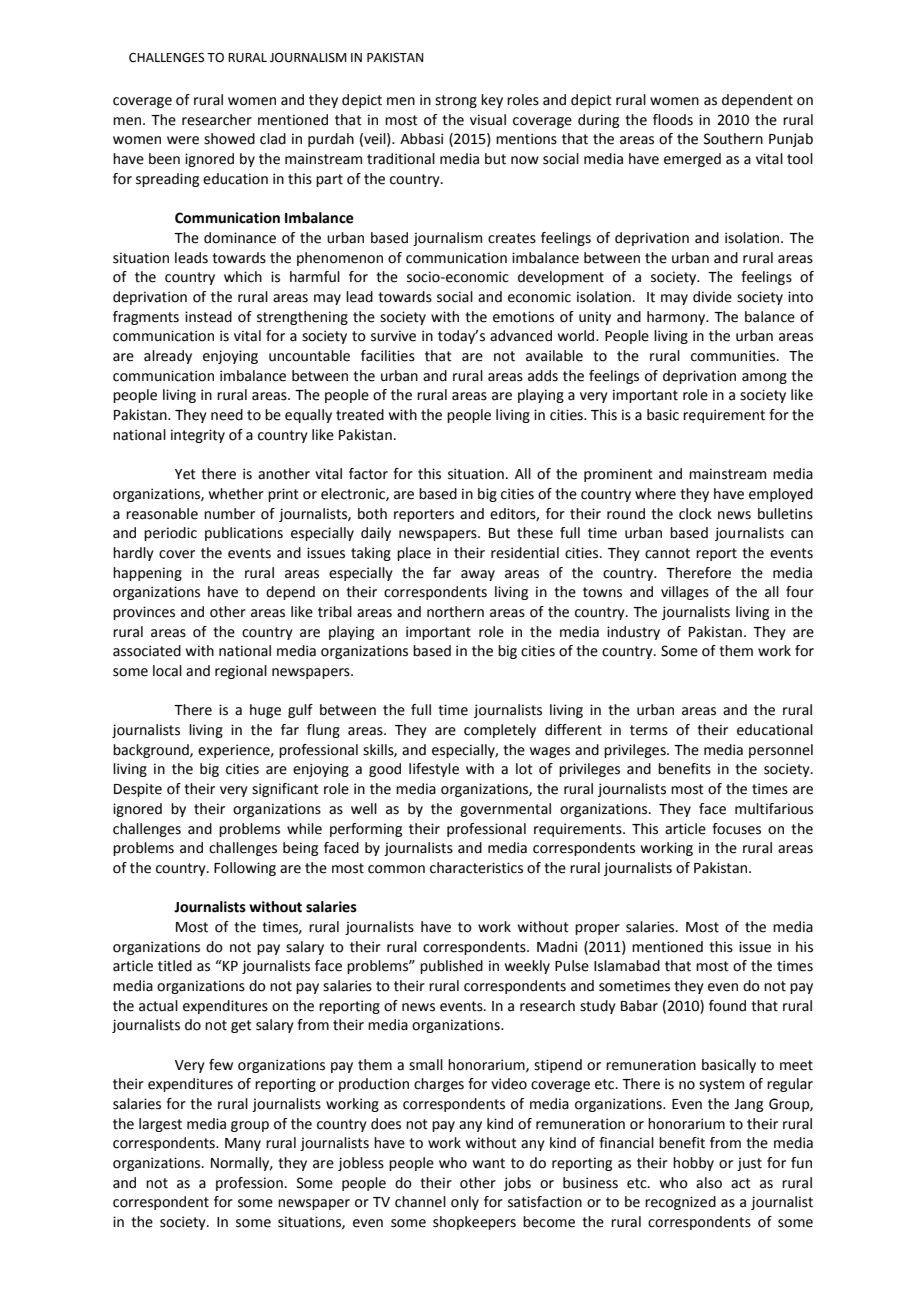  What do you see at coordinates (685, 593) in the screenshot?
I see `villages` at bounding box center [685, 593].
